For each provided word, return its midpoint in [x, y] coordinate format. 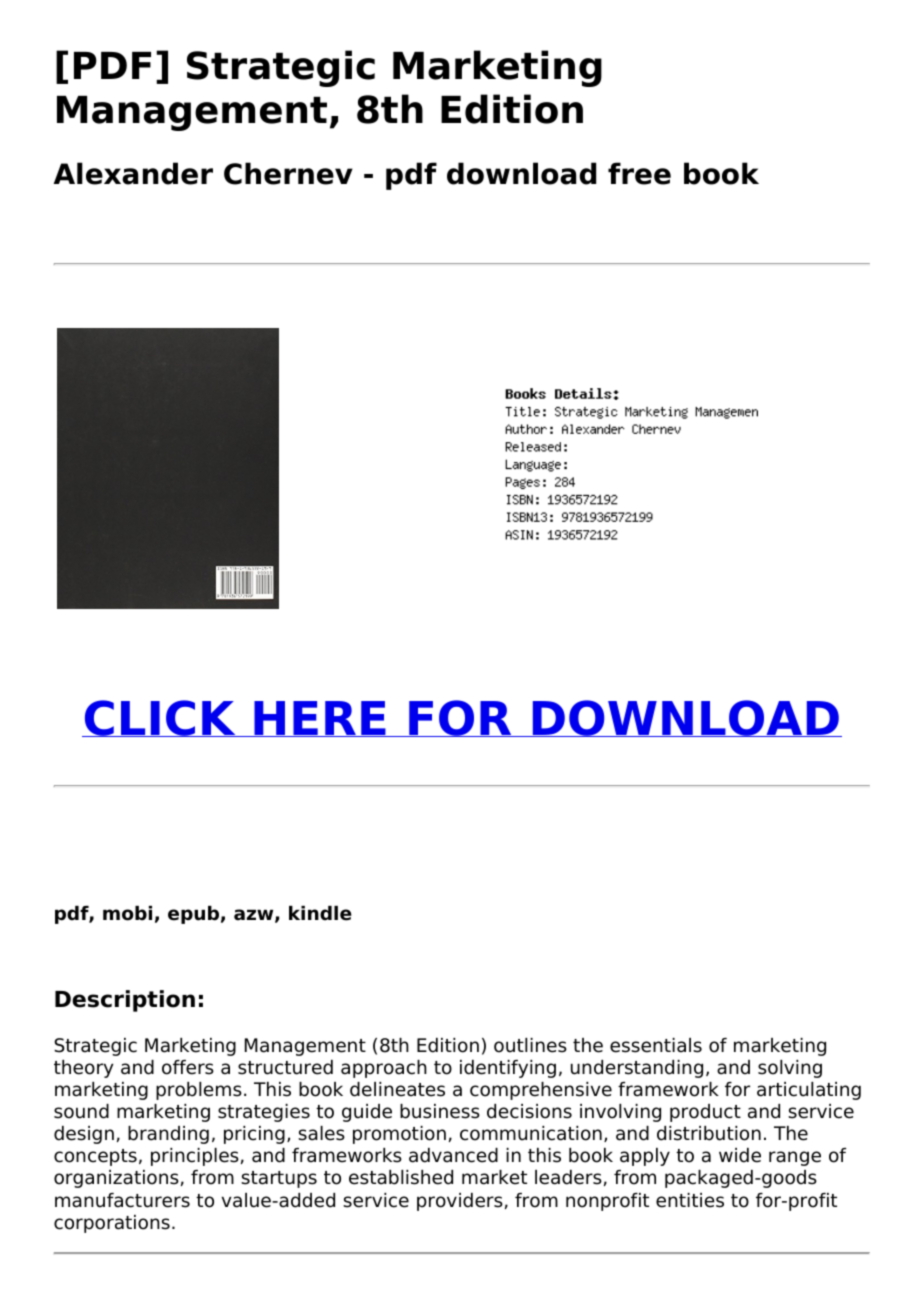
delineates [397, 1089]
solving [790, 1069]
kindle [320, 913]
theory [84, 1069]
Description [125, 1001]
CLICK [160, 718]
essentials [656, 1045]
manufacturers [122, 1200]
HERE [320, 719]
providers [460, 1202]
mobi [127, 913]
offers [188, 1067]
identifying [508, 1069]
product [705, 1113]
